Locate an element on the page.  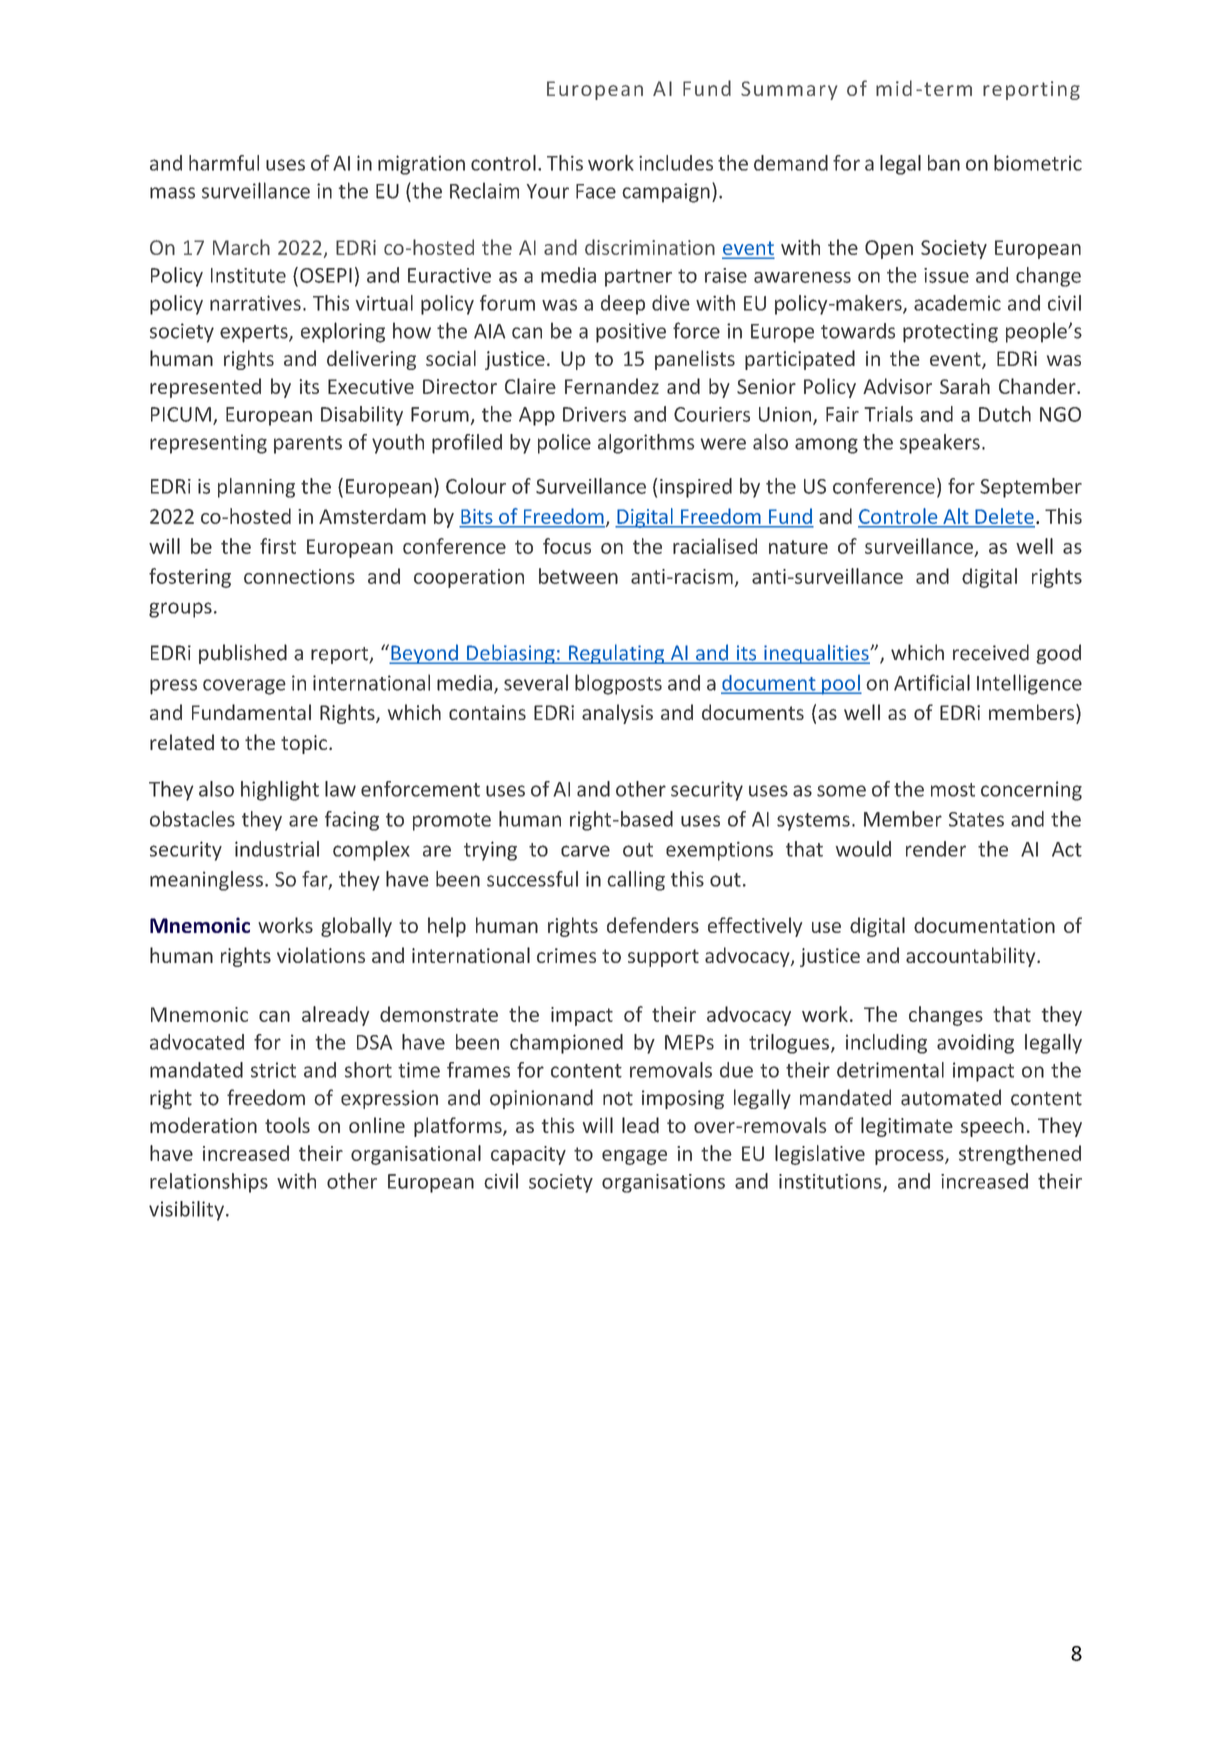
States is located at coordinates (976, 819).
